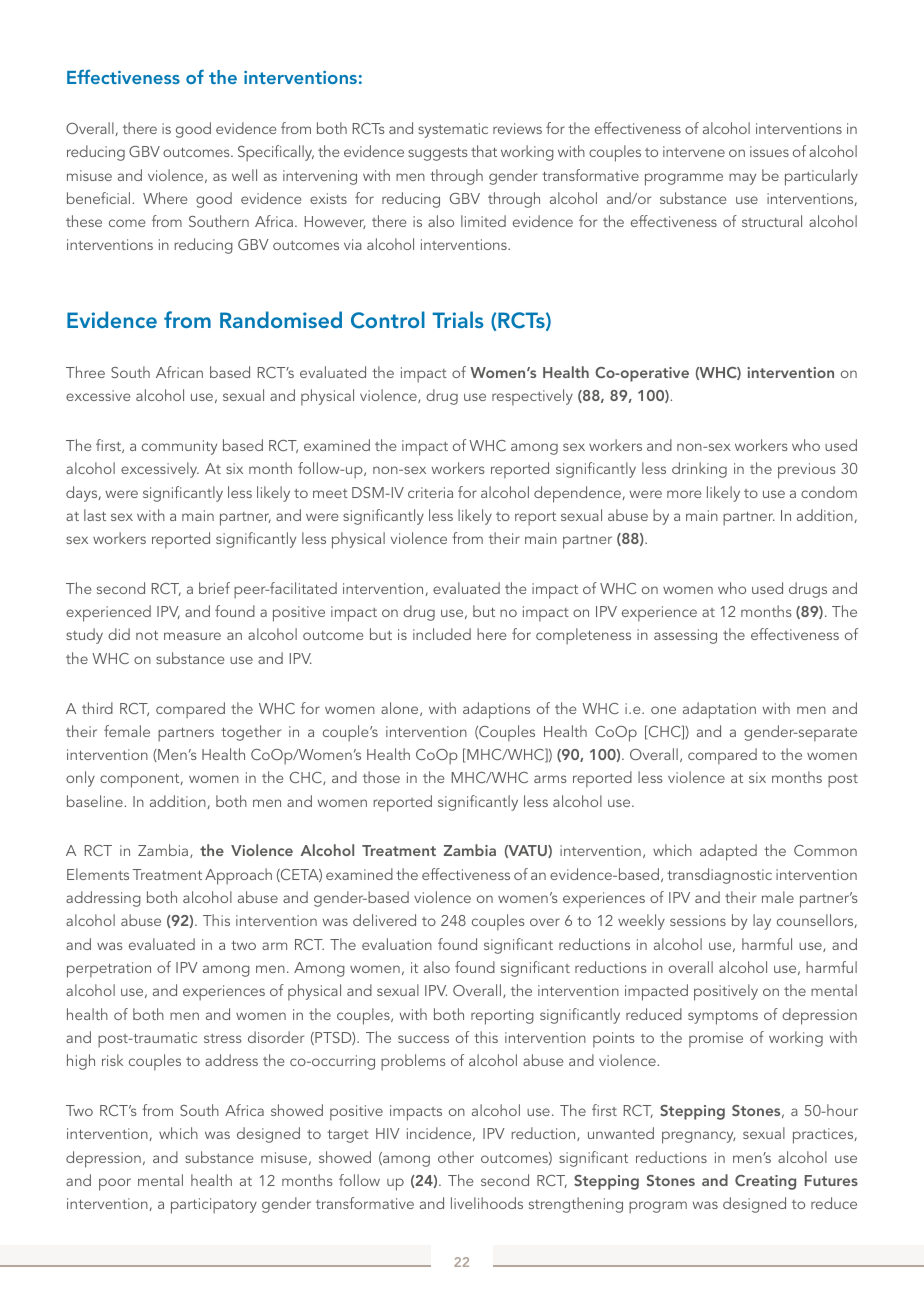 The width and height of the screenshot is (924, 1308). What do you see at coordinates (456, 1157) in the screenshot?
I see `other` at bounding box center [456, 1157].
